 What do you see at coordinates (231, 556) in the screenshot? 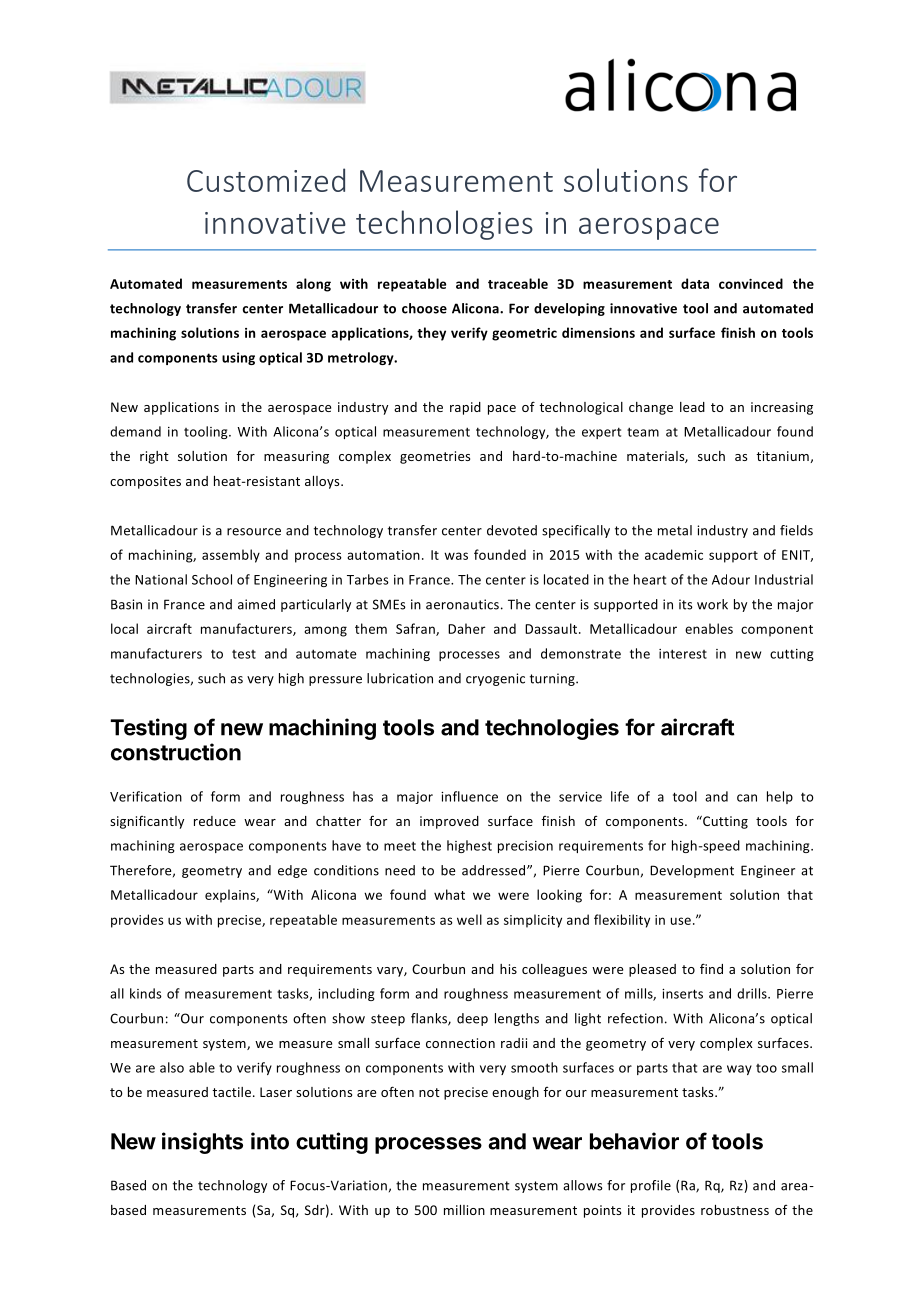
I see `assembly` at bounding box center [231, 556].
